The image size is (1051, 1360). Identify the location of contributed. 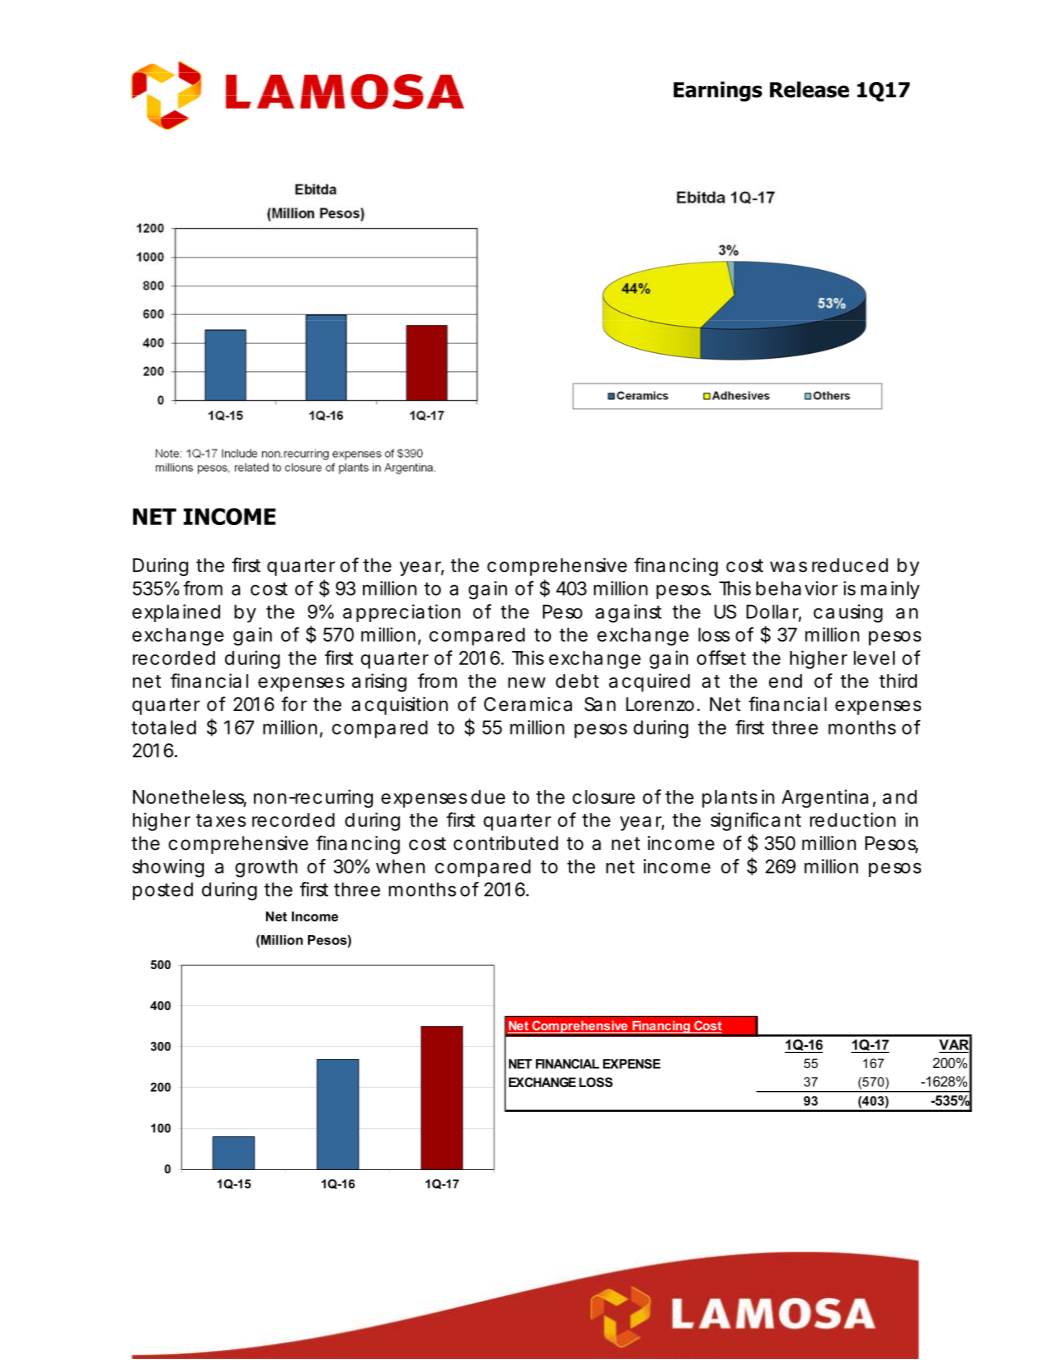
(505, 843).
